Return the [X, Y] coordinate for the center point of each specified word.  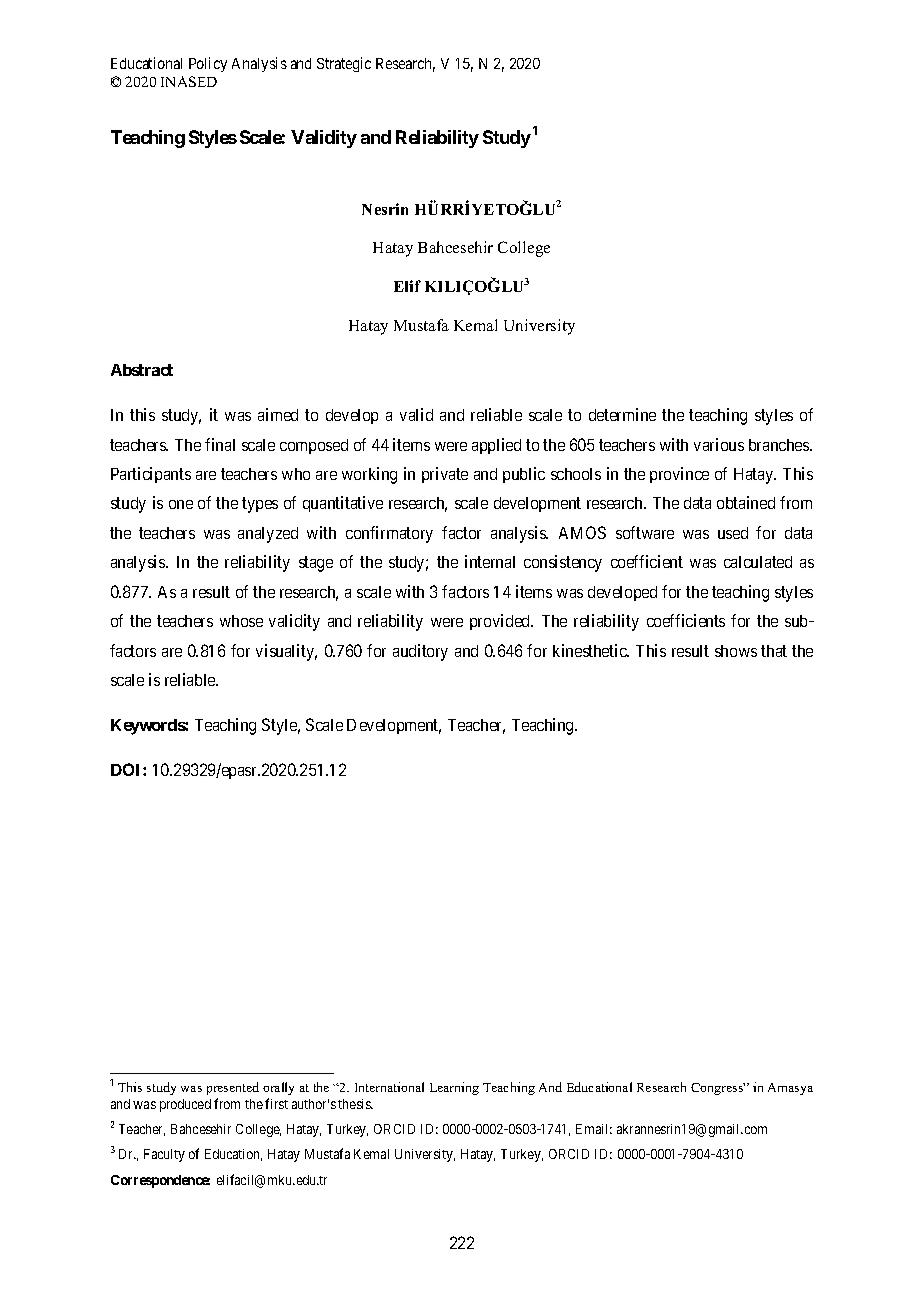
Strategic [344, 64]
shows [736, 651]
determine [622, 414]
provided [501, 622]
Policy [208, 64]
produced [185, 1105]
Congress [718, 1089]
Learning [454, 1088]
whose [241, 621]
